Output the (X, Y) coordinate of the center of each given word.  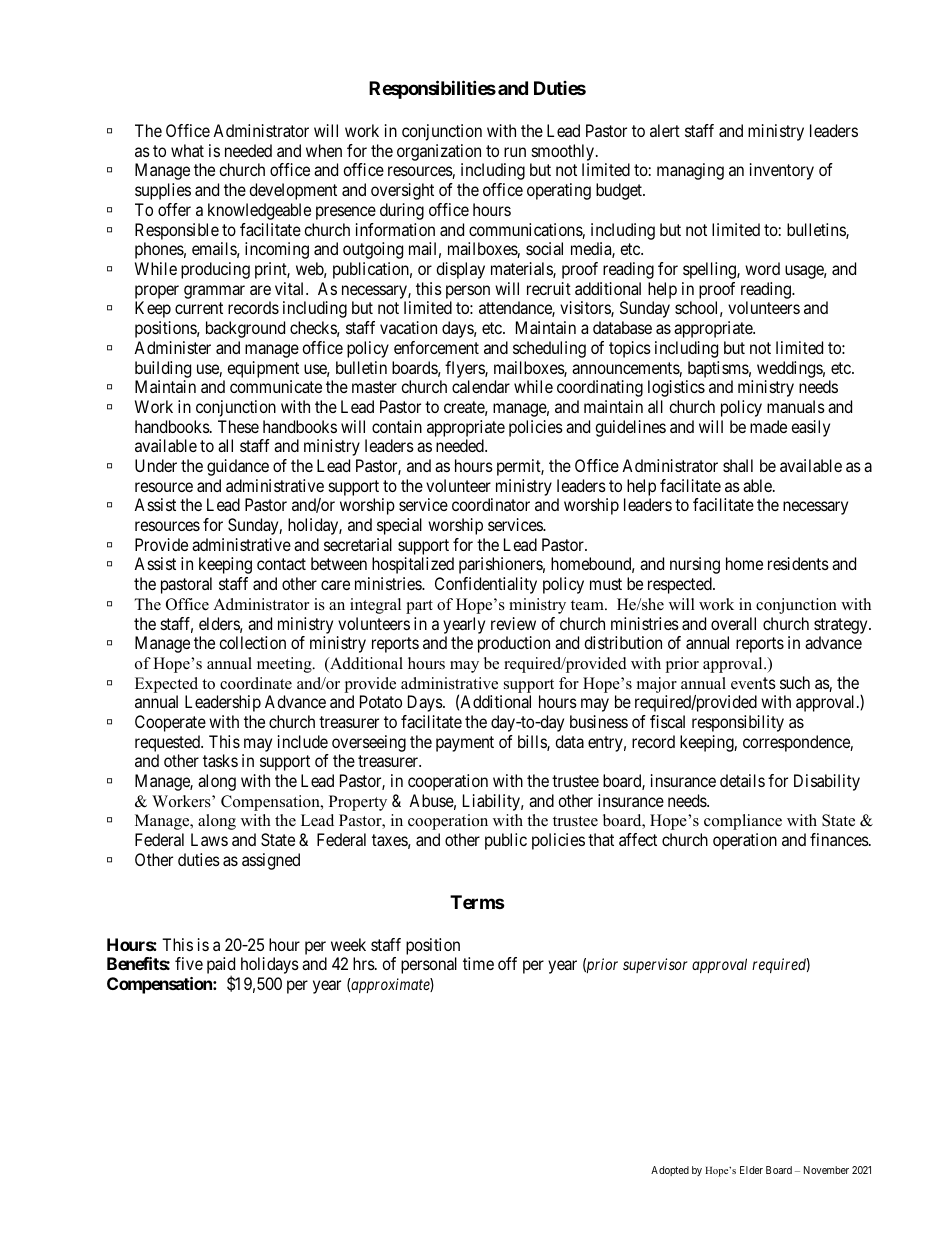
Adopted (670, 1171)
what (187, 150)
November (826, 1170)
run (515, 152)
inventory (782, 171)
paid (221, 967)
